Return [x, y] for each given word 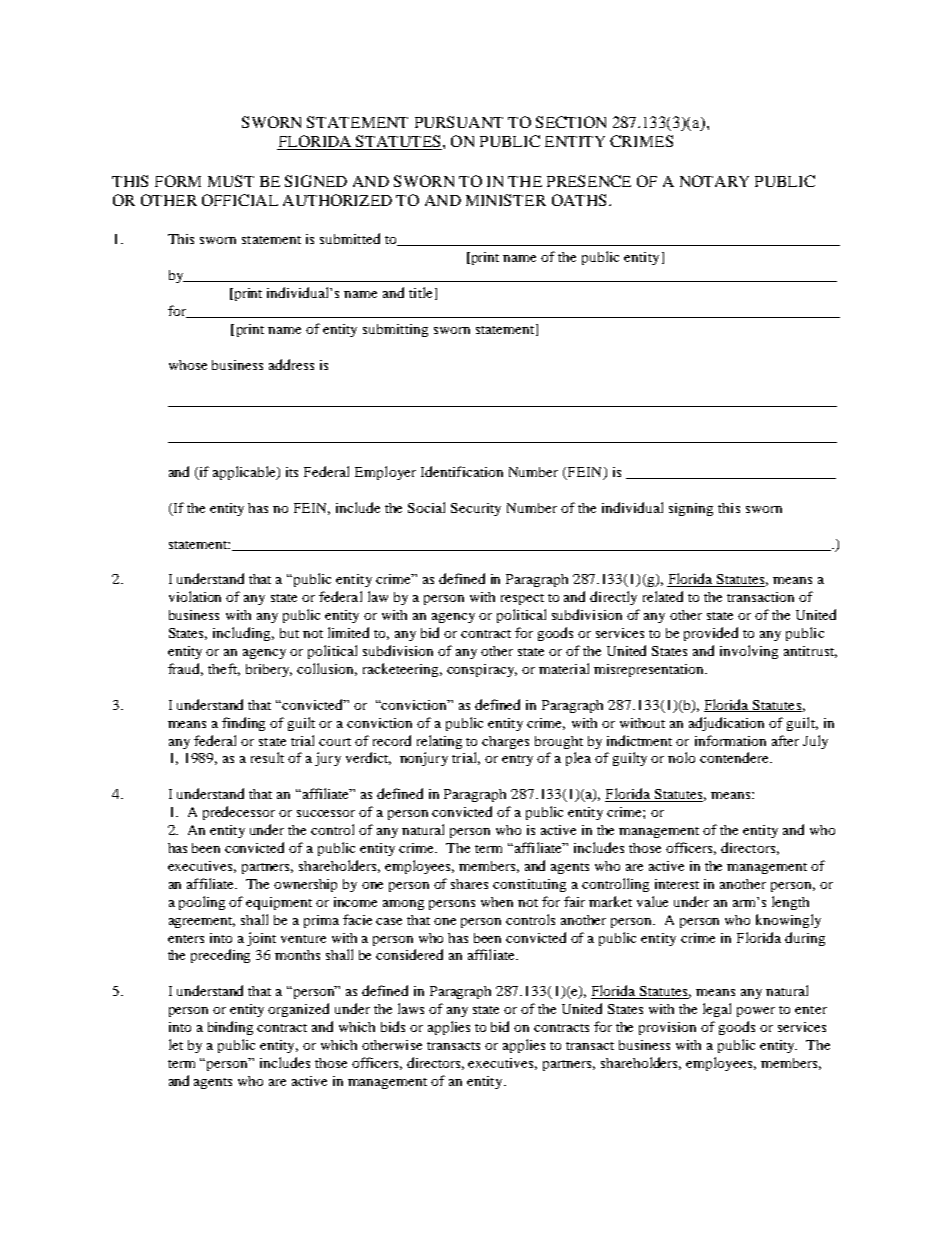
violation [195, 596]
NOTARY [714, 181]
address [291, 364]
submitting [395, 330]
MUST [231, 181]
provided [711, 634]
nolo [681, 757]
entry [517, 760]
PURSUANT [459, 122]
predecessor [239, 813]
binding [230, 1028]
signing [691, 509]
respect [522, 599]
